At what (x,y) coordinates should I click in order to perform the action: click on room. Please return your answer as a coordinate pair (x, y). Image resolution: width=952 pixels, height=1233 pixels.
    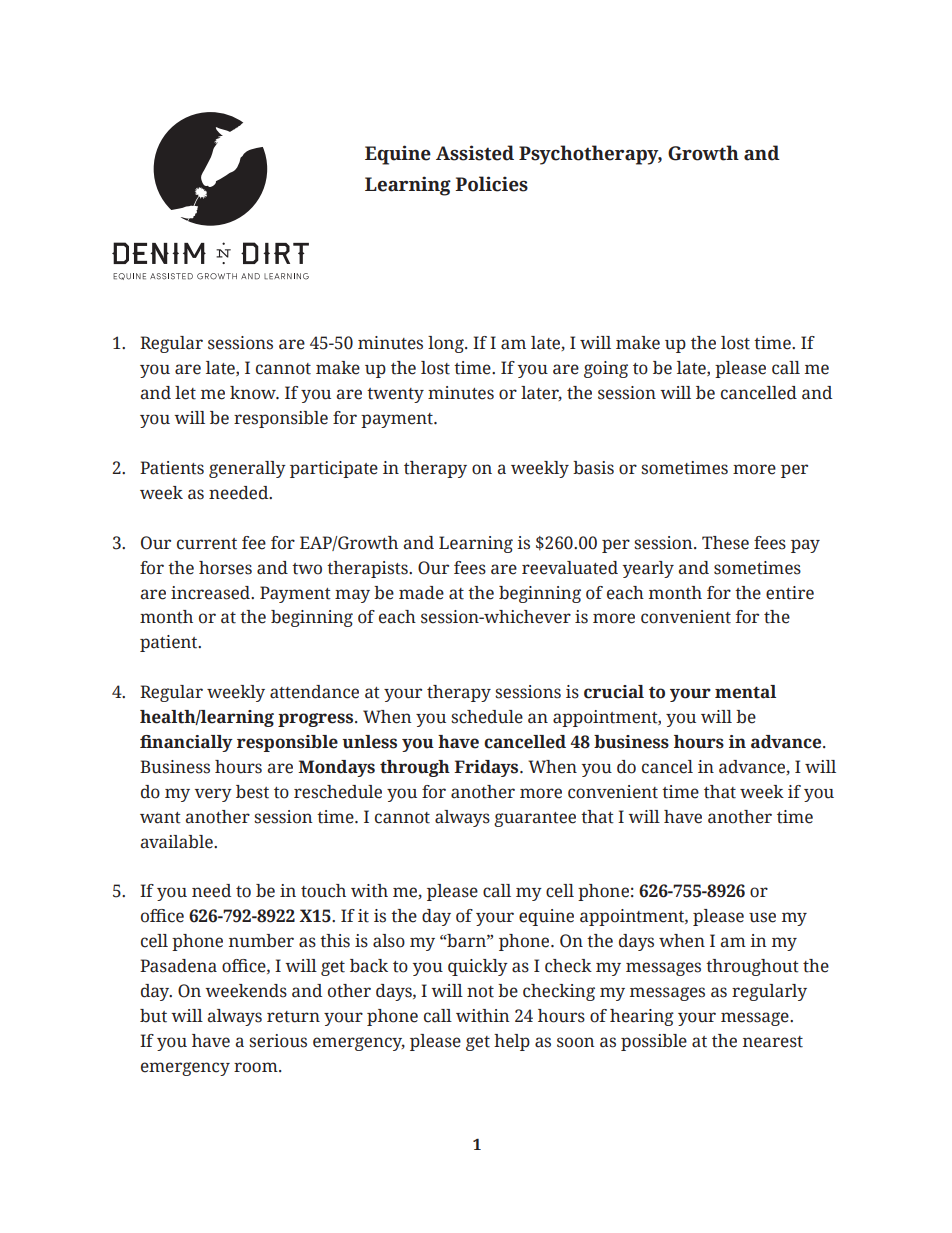
    Looking at the image, I should click on (257, 1067).
